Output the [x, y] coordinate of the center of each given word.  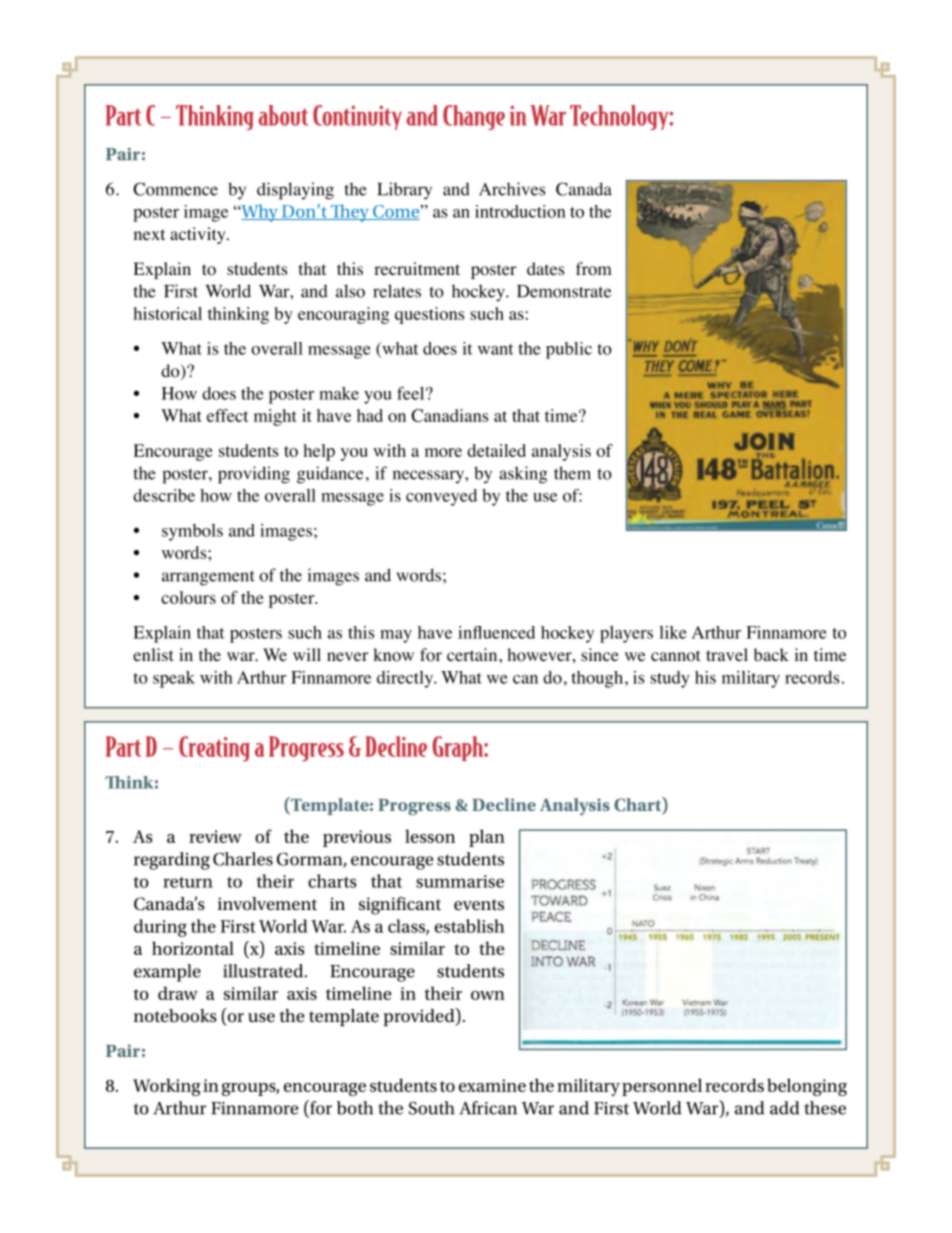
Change [474, 117]
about [283, 115]
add [784, 1108]
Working [167, 1087]
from [594, 269]
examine [492, 1085]
